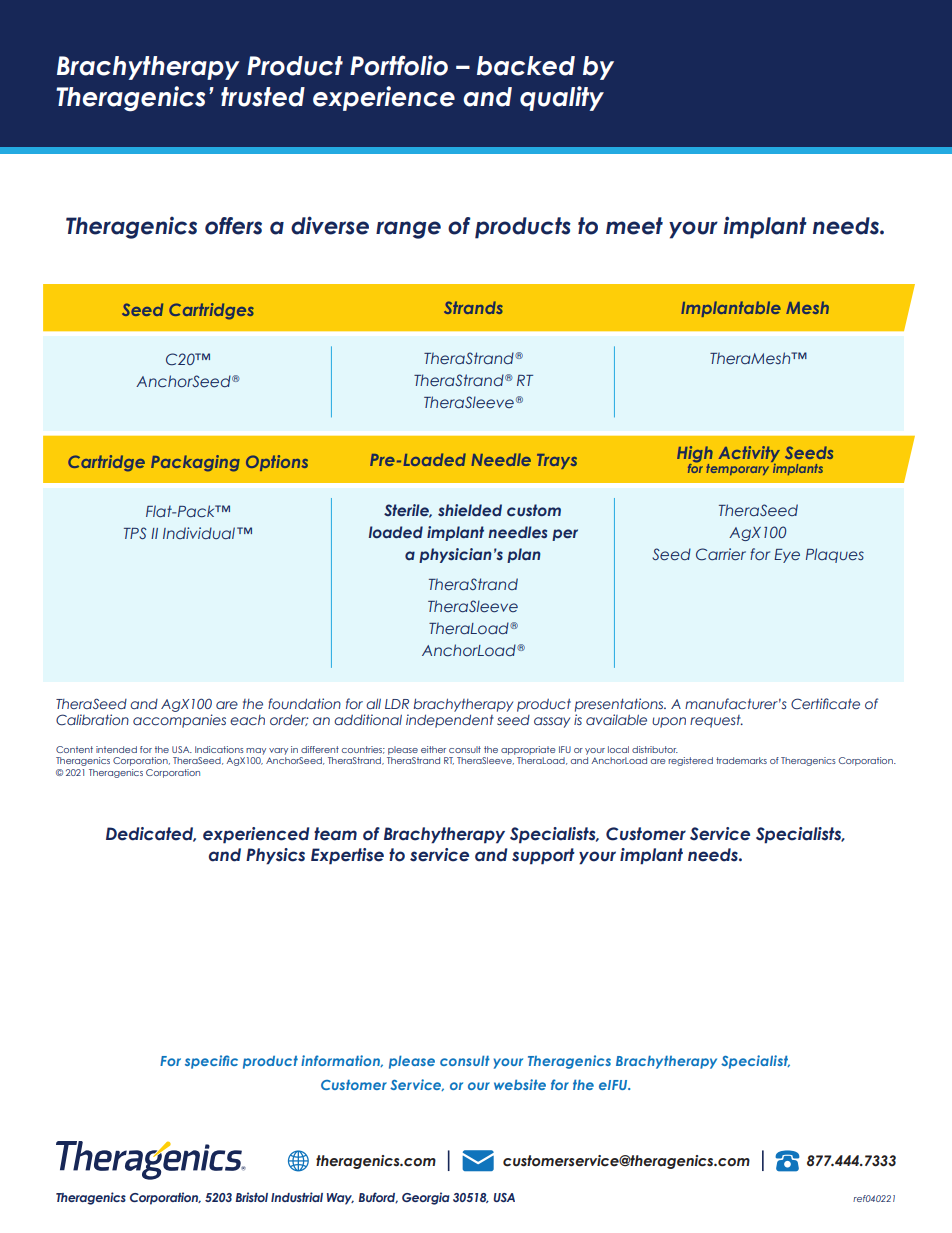  Describe the element at coordinates (399, 65) in the screenshot. I see `Portfolio` at that location.
